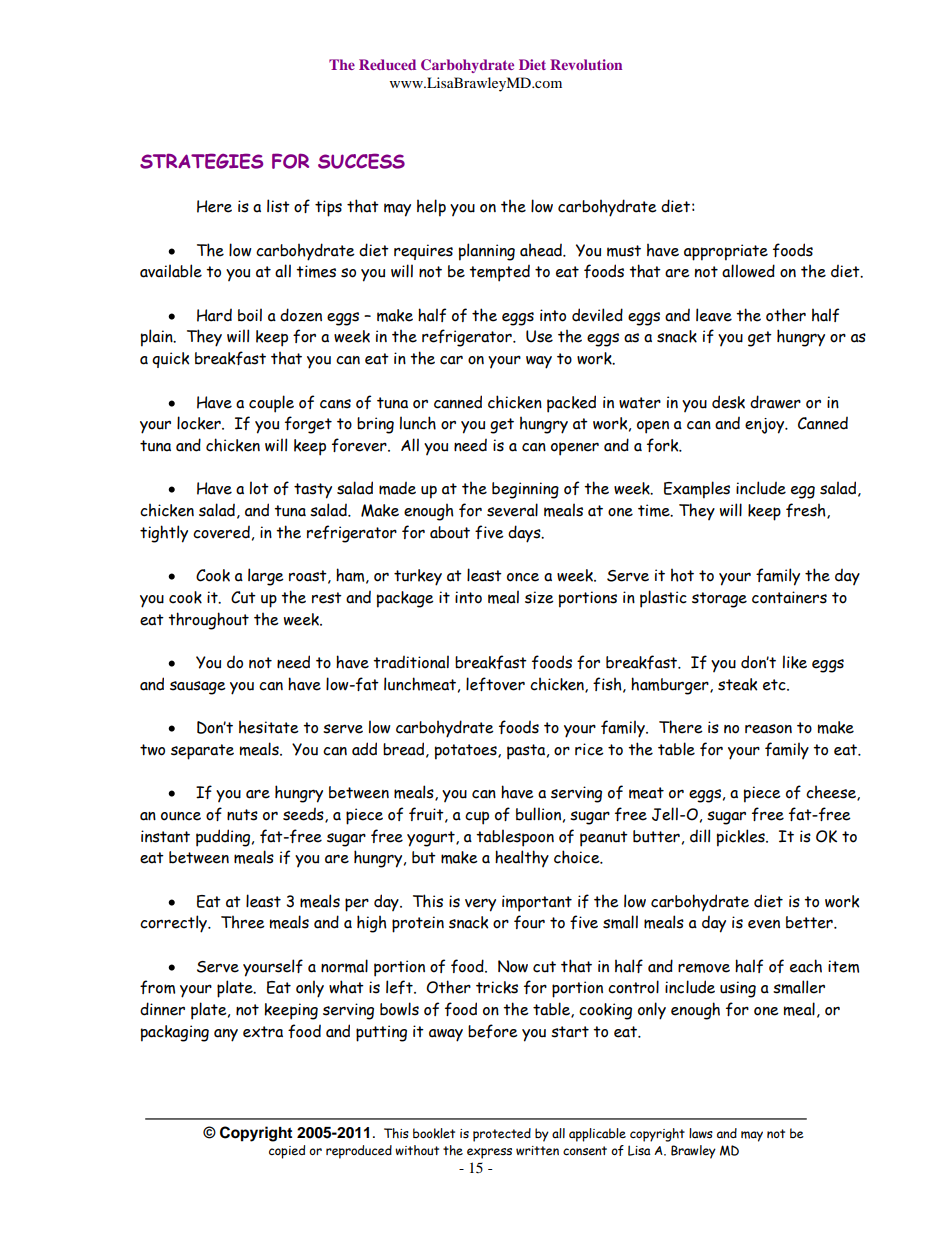 This image has width=952, height=1233. I want to click on throughout, so click(208, 621).
